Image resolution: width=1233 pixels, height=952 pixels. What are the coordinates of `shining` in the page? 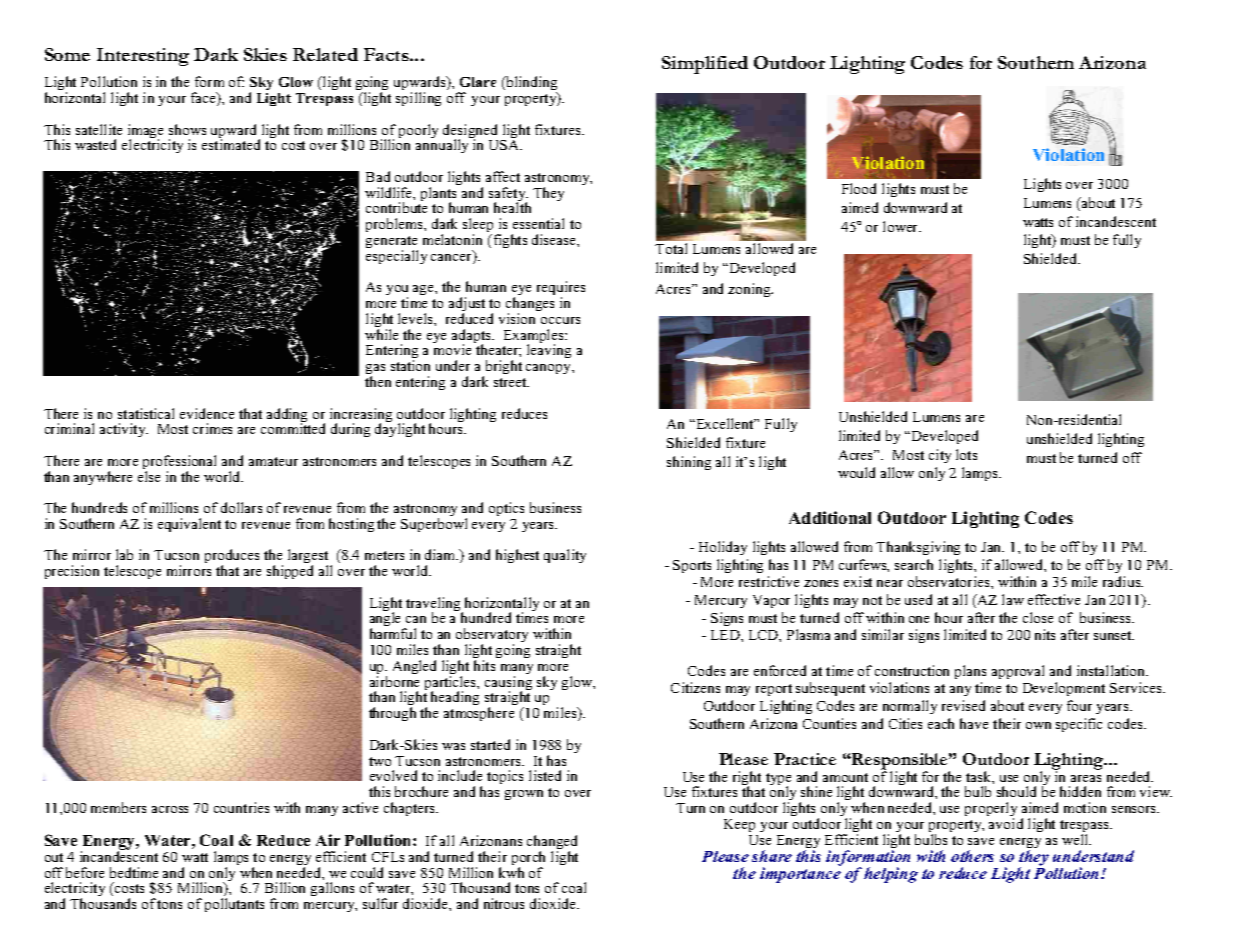 It's located at (689, 463).
